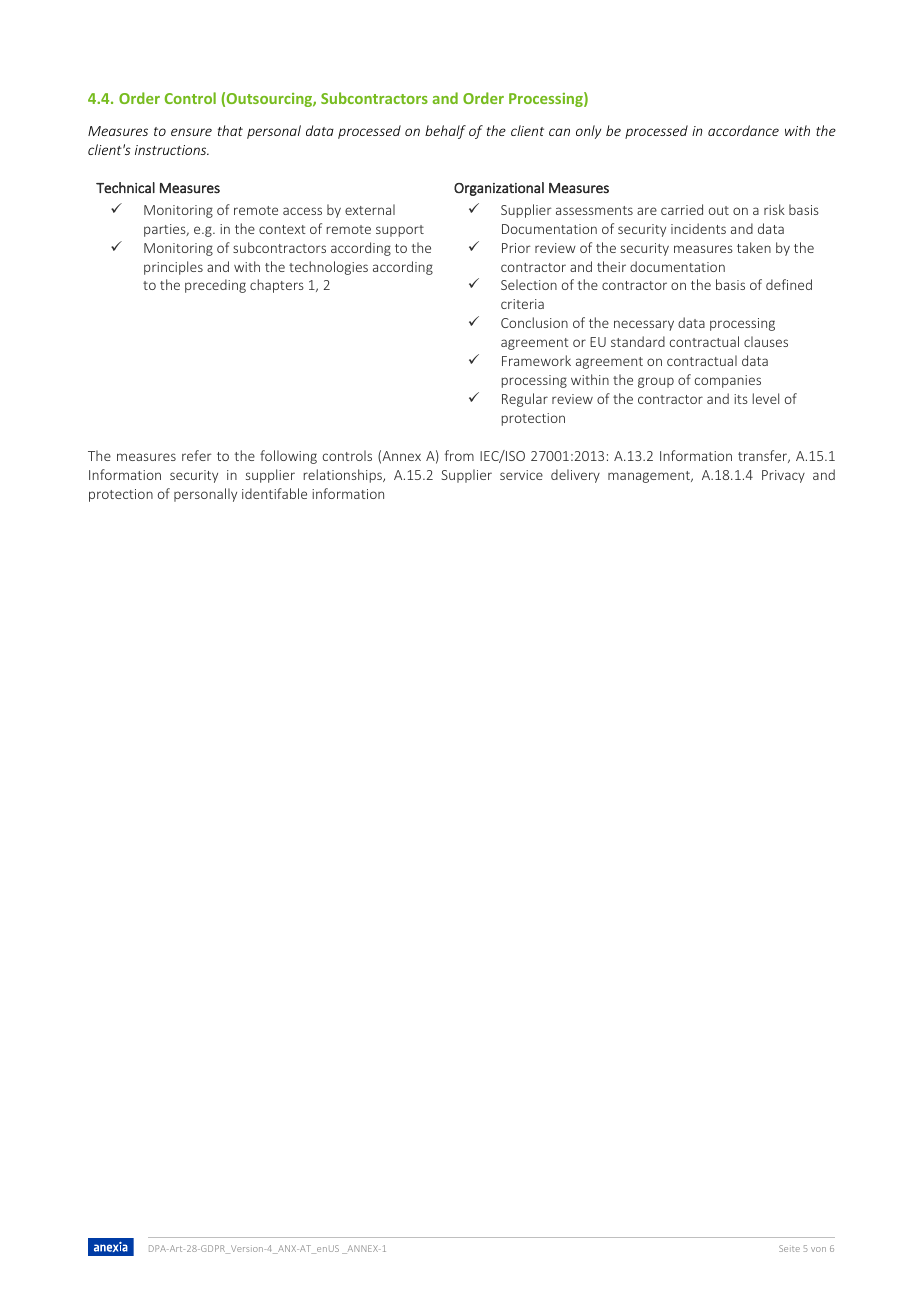 This page has height=1308, width=924. I want to click on relationships, so click(344, 476).
